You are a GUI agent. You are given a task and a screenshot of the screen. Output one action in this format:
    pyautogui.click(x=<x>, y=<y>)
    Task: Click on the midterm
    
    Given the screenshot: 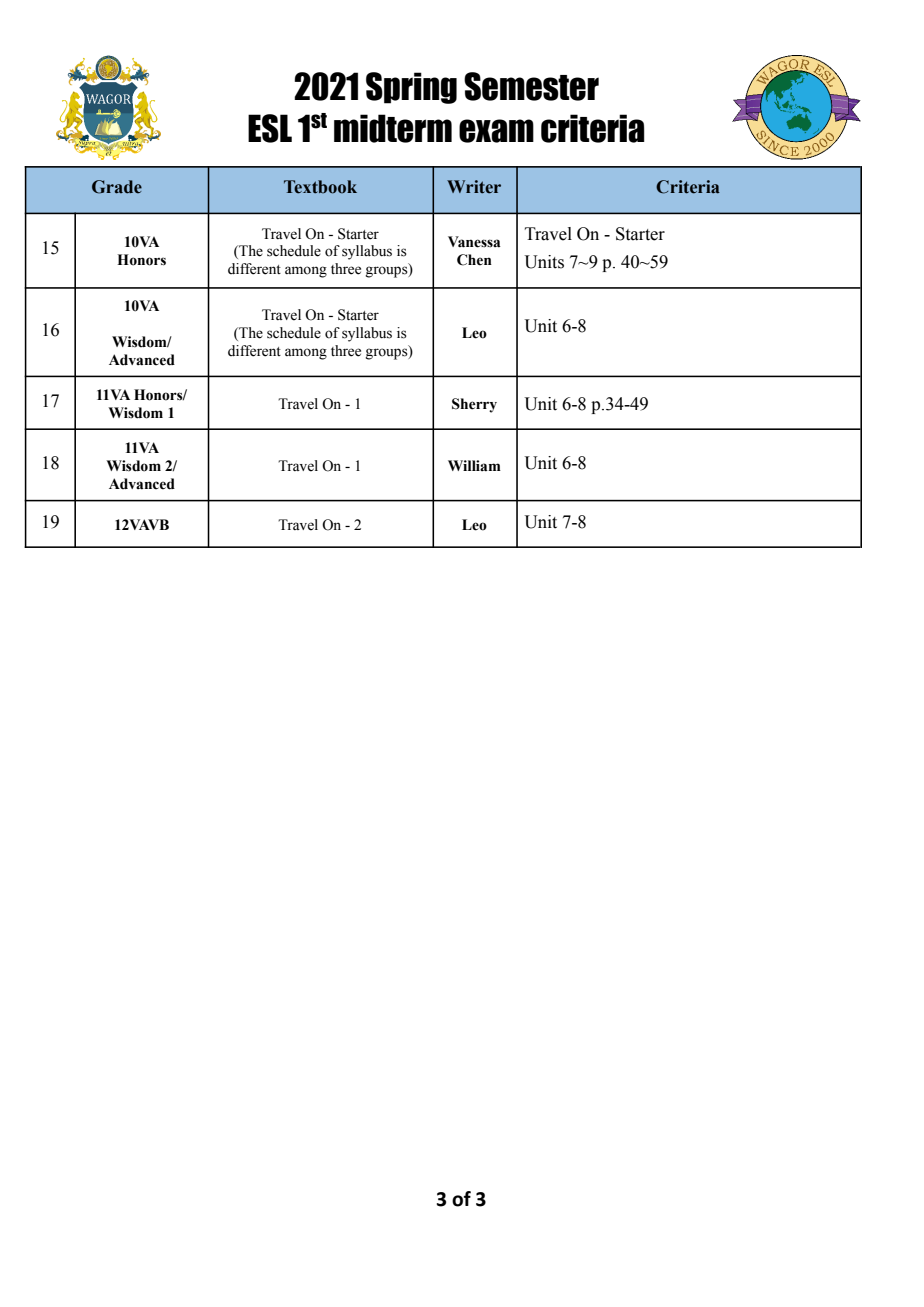 What is the action you would take?
    pyautogui.click(x=393, y=128)
